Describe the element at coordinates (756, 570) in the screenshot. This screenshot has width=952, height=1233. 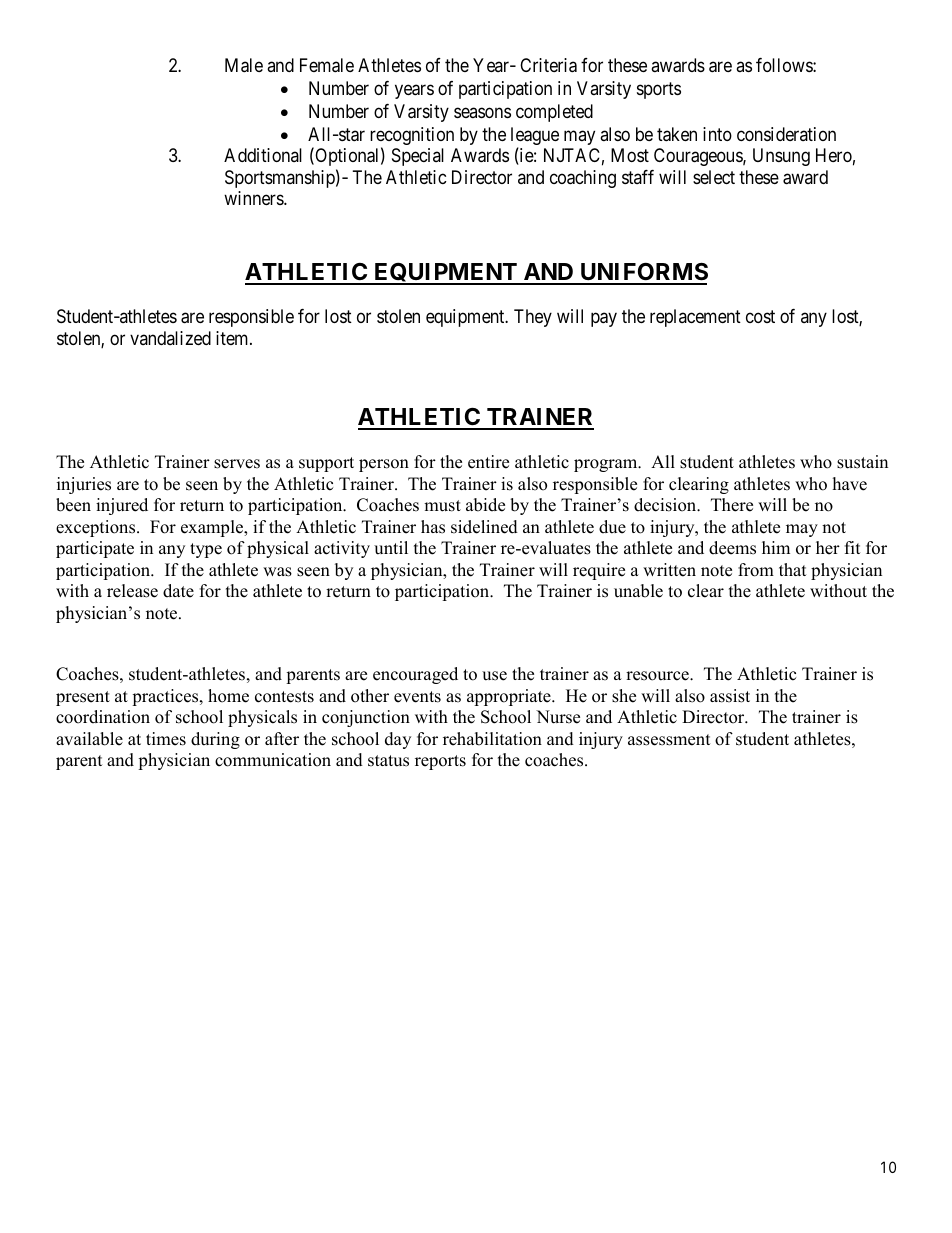
I see `from` at that location.
